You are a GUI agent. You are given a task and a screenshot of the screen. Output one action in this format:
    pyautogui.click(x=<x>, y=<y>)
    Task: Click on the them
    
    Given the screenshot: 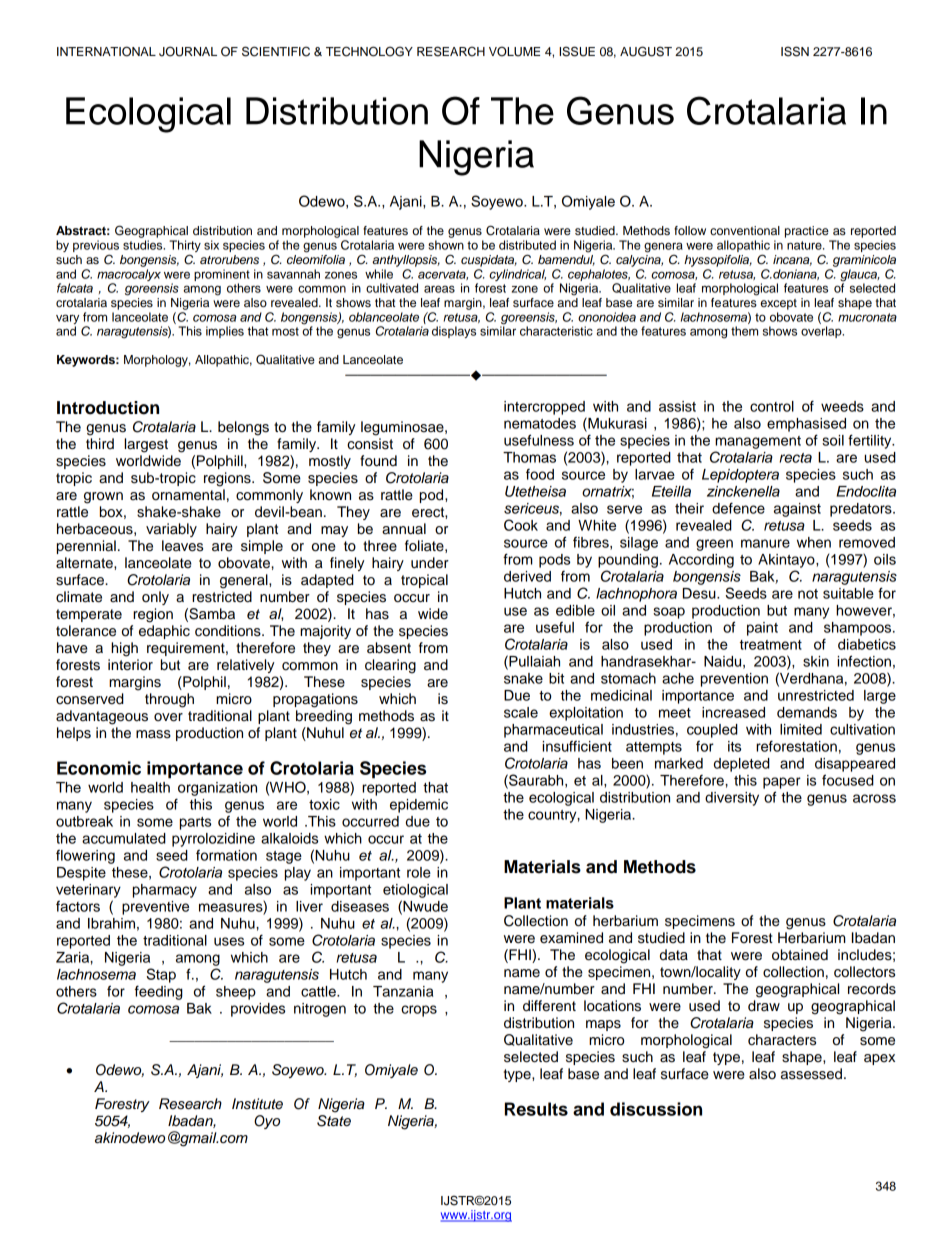 What is the action you would take?
    pyautogui.click(x=744, y=331)
